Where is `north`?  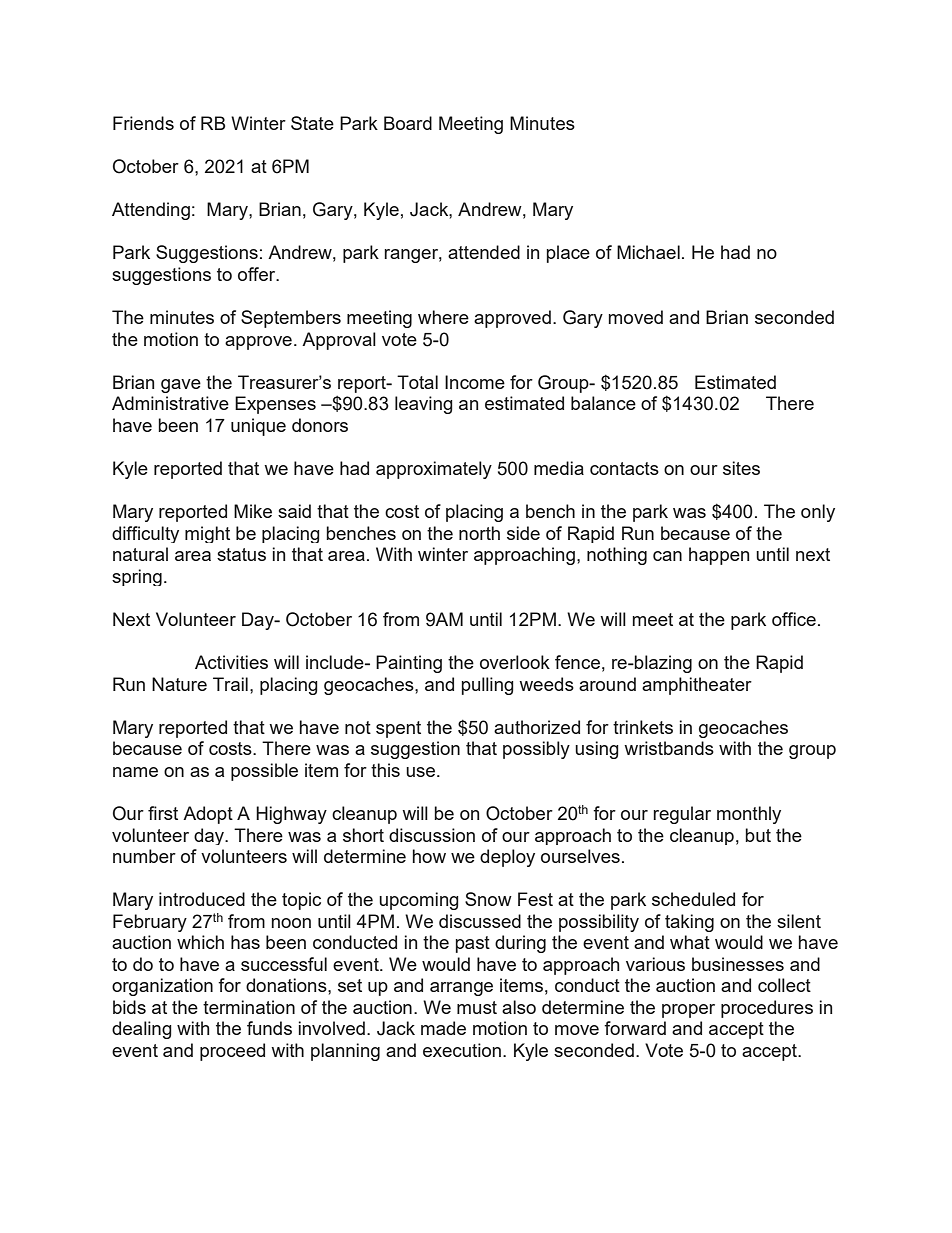 north is located at coordinates (479, 533).
